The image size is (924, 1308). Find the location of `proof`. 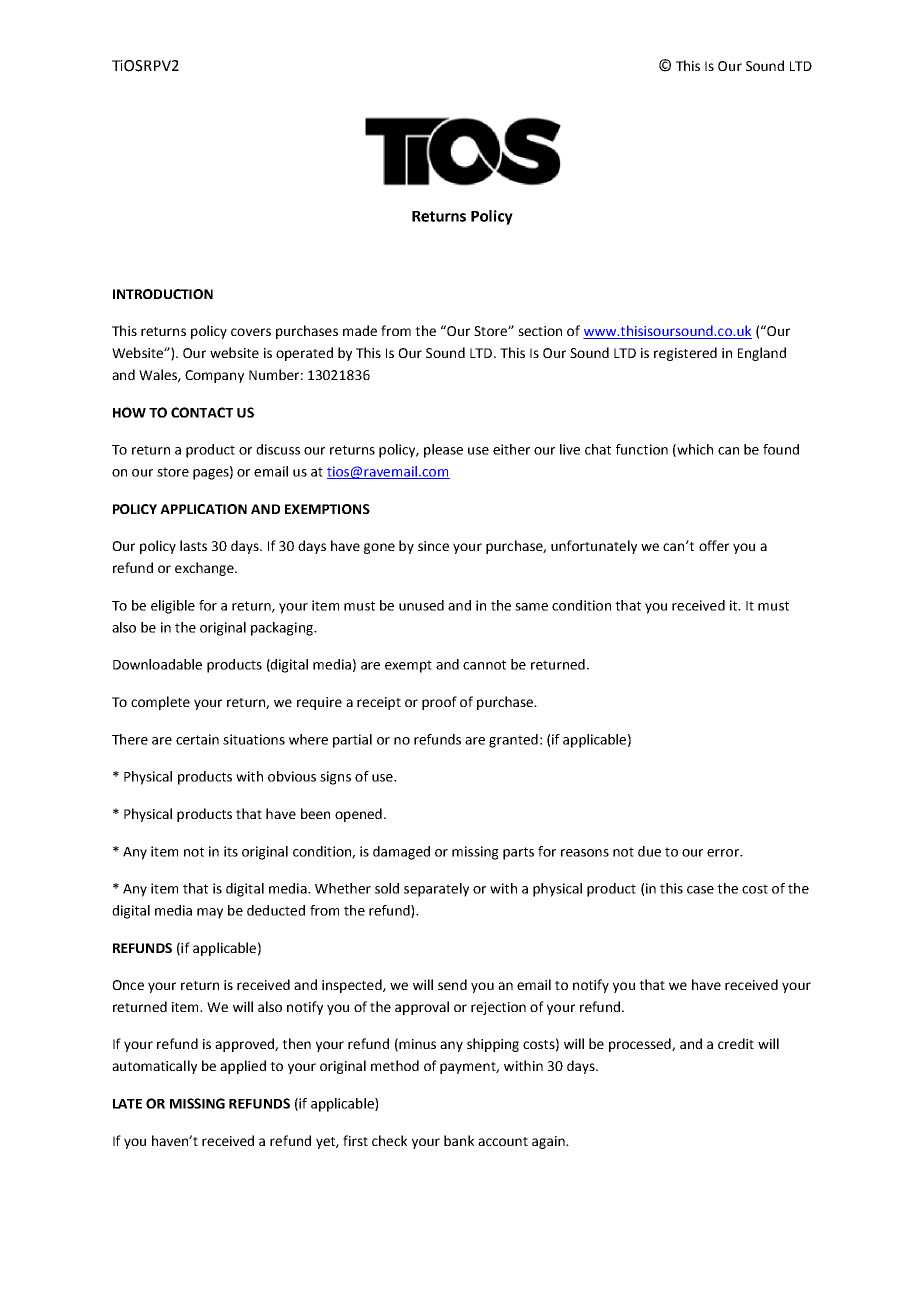

proof is located at coordinates (439, 703).
